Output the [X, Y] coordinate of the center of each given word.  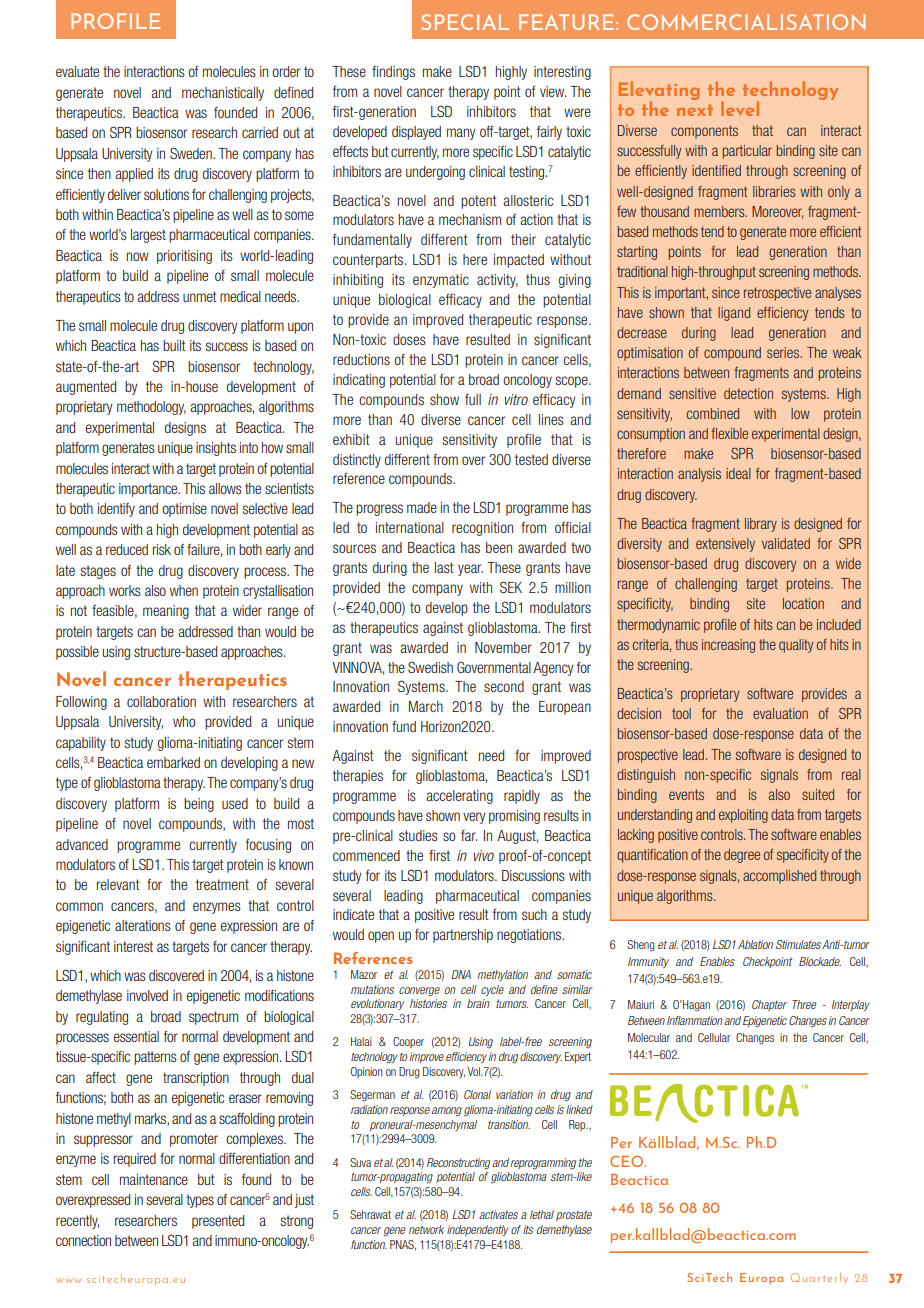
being [199, 805]
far [469, 835]
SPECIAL [465, 22]
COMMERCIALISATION [746, 22]
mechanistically [223, 94]
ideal [738, 473]
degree [742, 856]
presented [218, 1222]
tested [531, 459]
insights [216, 449]
